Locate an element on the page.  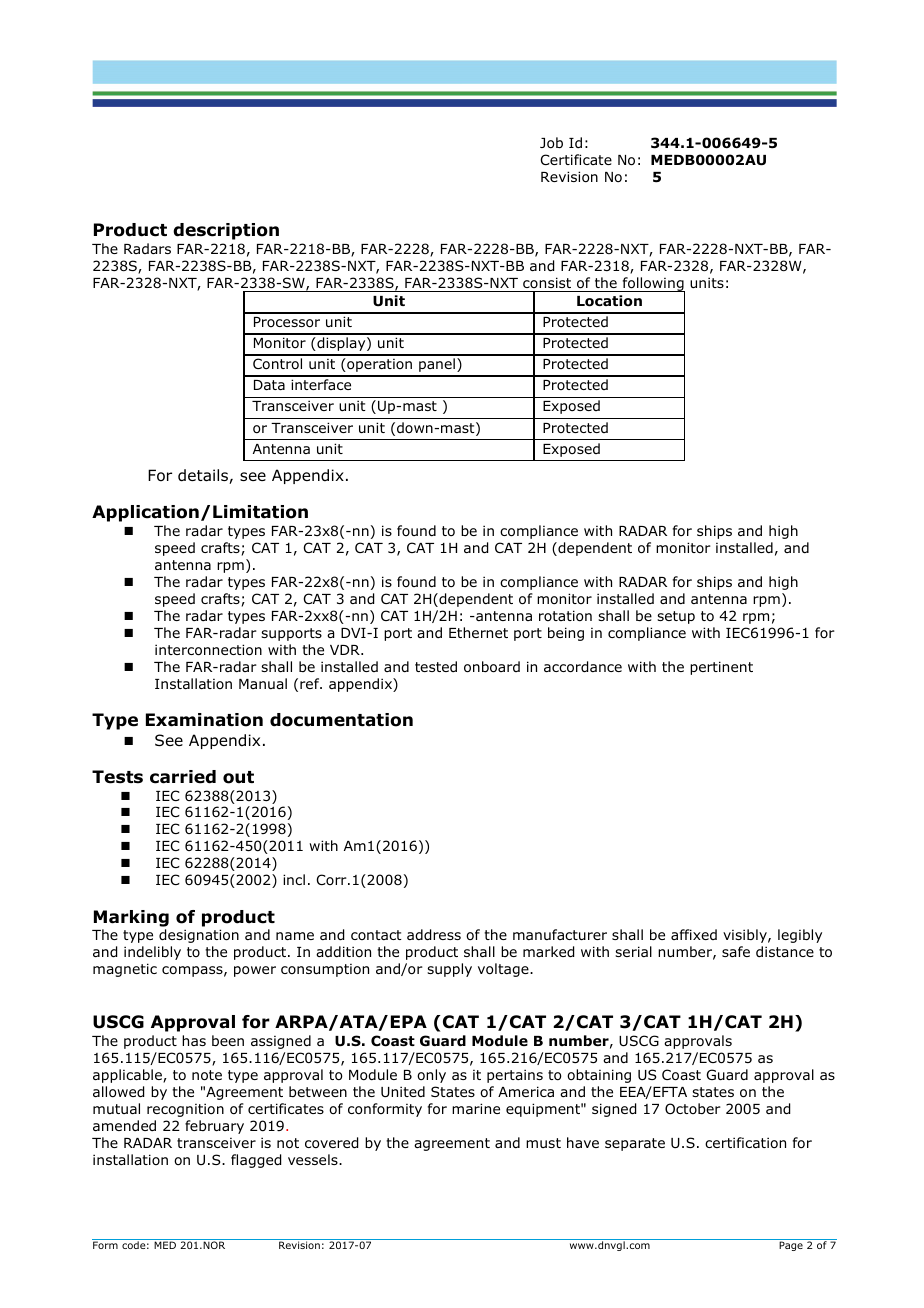
setup is located at coordinates (676, 617).
